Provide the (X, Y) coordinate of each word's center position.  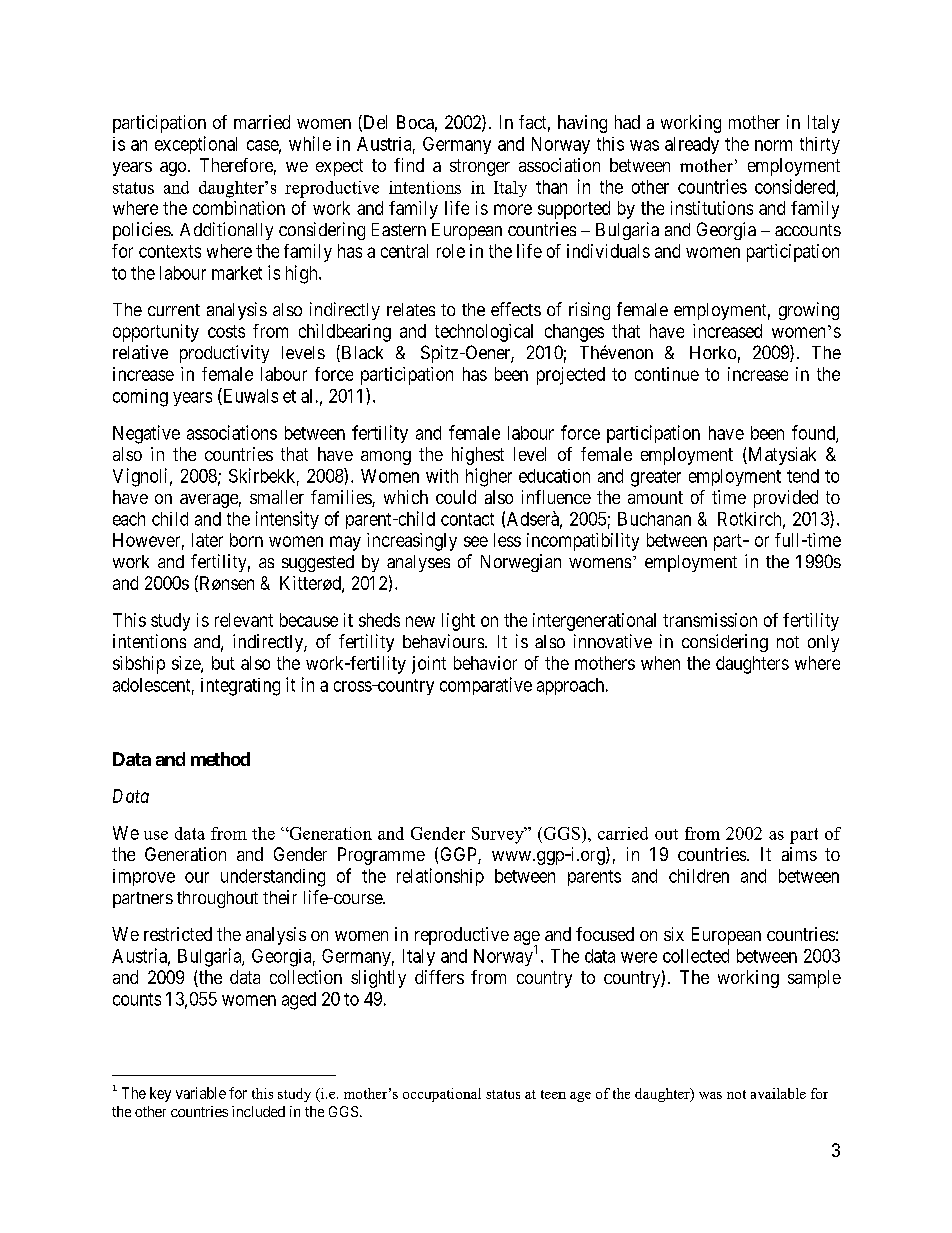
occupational (442, 1095)
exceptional (196, 145)
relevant (244, 620)
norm (773, 145)
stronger (480, 167)
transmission (710, 620)
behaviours (444, 641)
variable (201, 1093)
